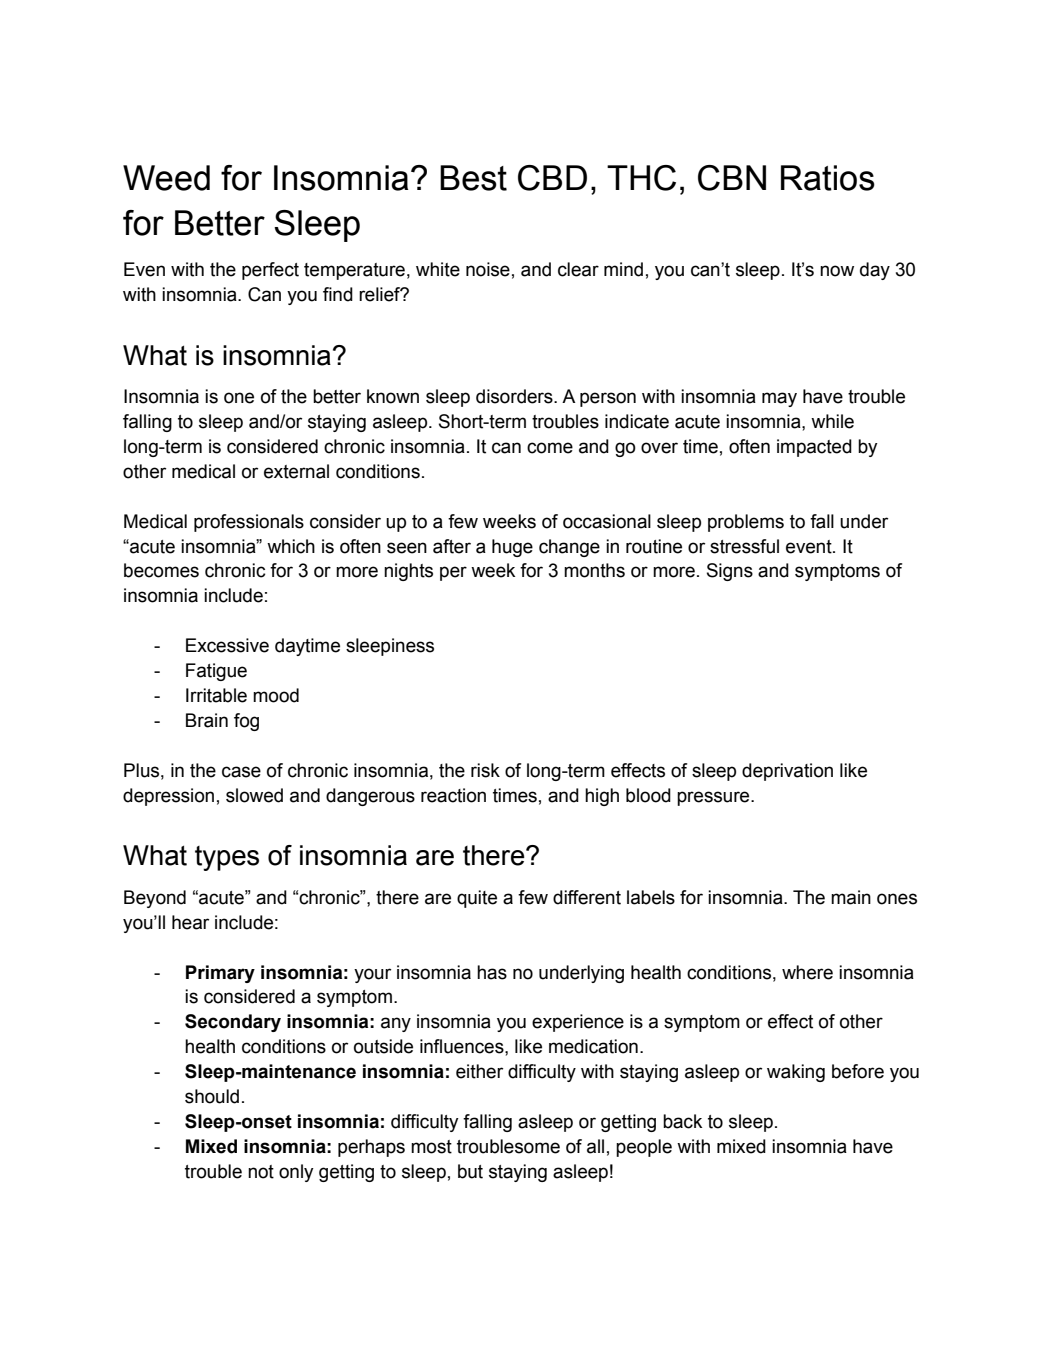 This image has height=1356, width=1048. What do you see at coordinates (190, 922) in the image?
I see `hear` at bounding box center [190, 922].
